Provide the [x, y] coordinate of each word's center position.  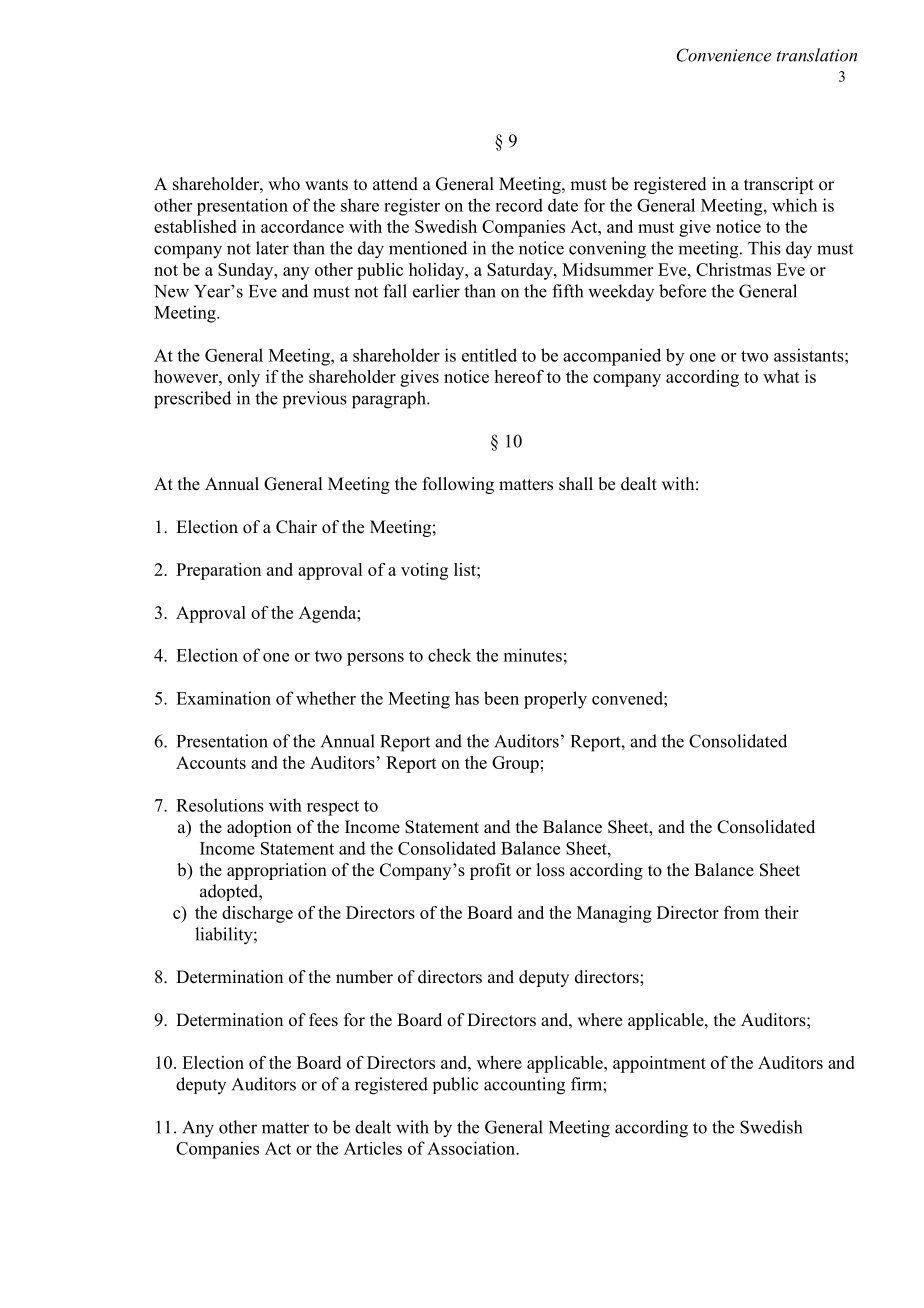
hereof [519, 376]
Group [515, 764]
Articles [373, 1148]
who [284, 184]
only [244, 378]
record [519, 205]
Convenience [724, 55]
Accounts [211, 762]
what [781, 376]
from [741, 912]
